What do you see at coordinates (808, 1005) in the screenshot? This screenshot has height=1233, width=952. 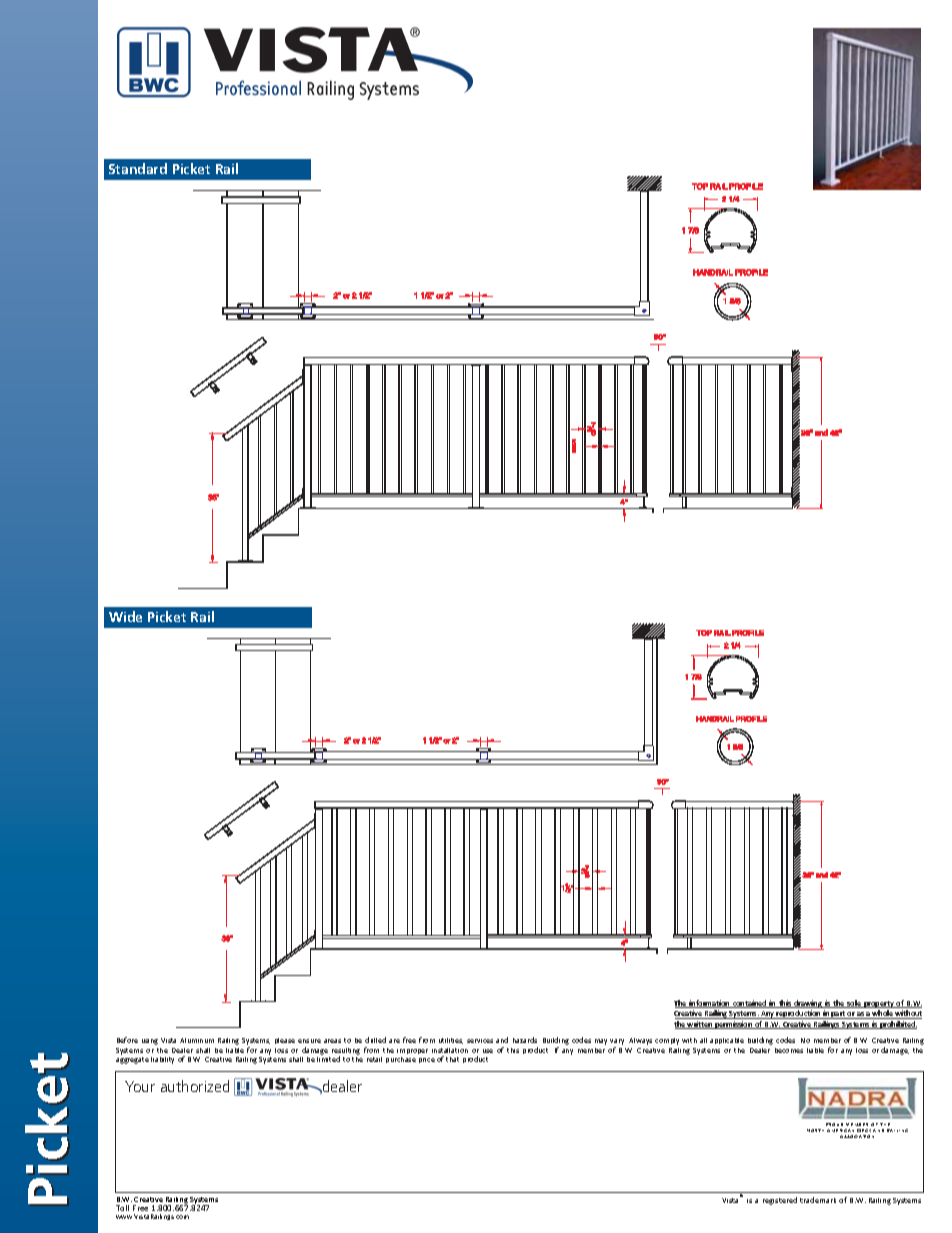 I see `drawing` at bounding box center [808, 1005].
